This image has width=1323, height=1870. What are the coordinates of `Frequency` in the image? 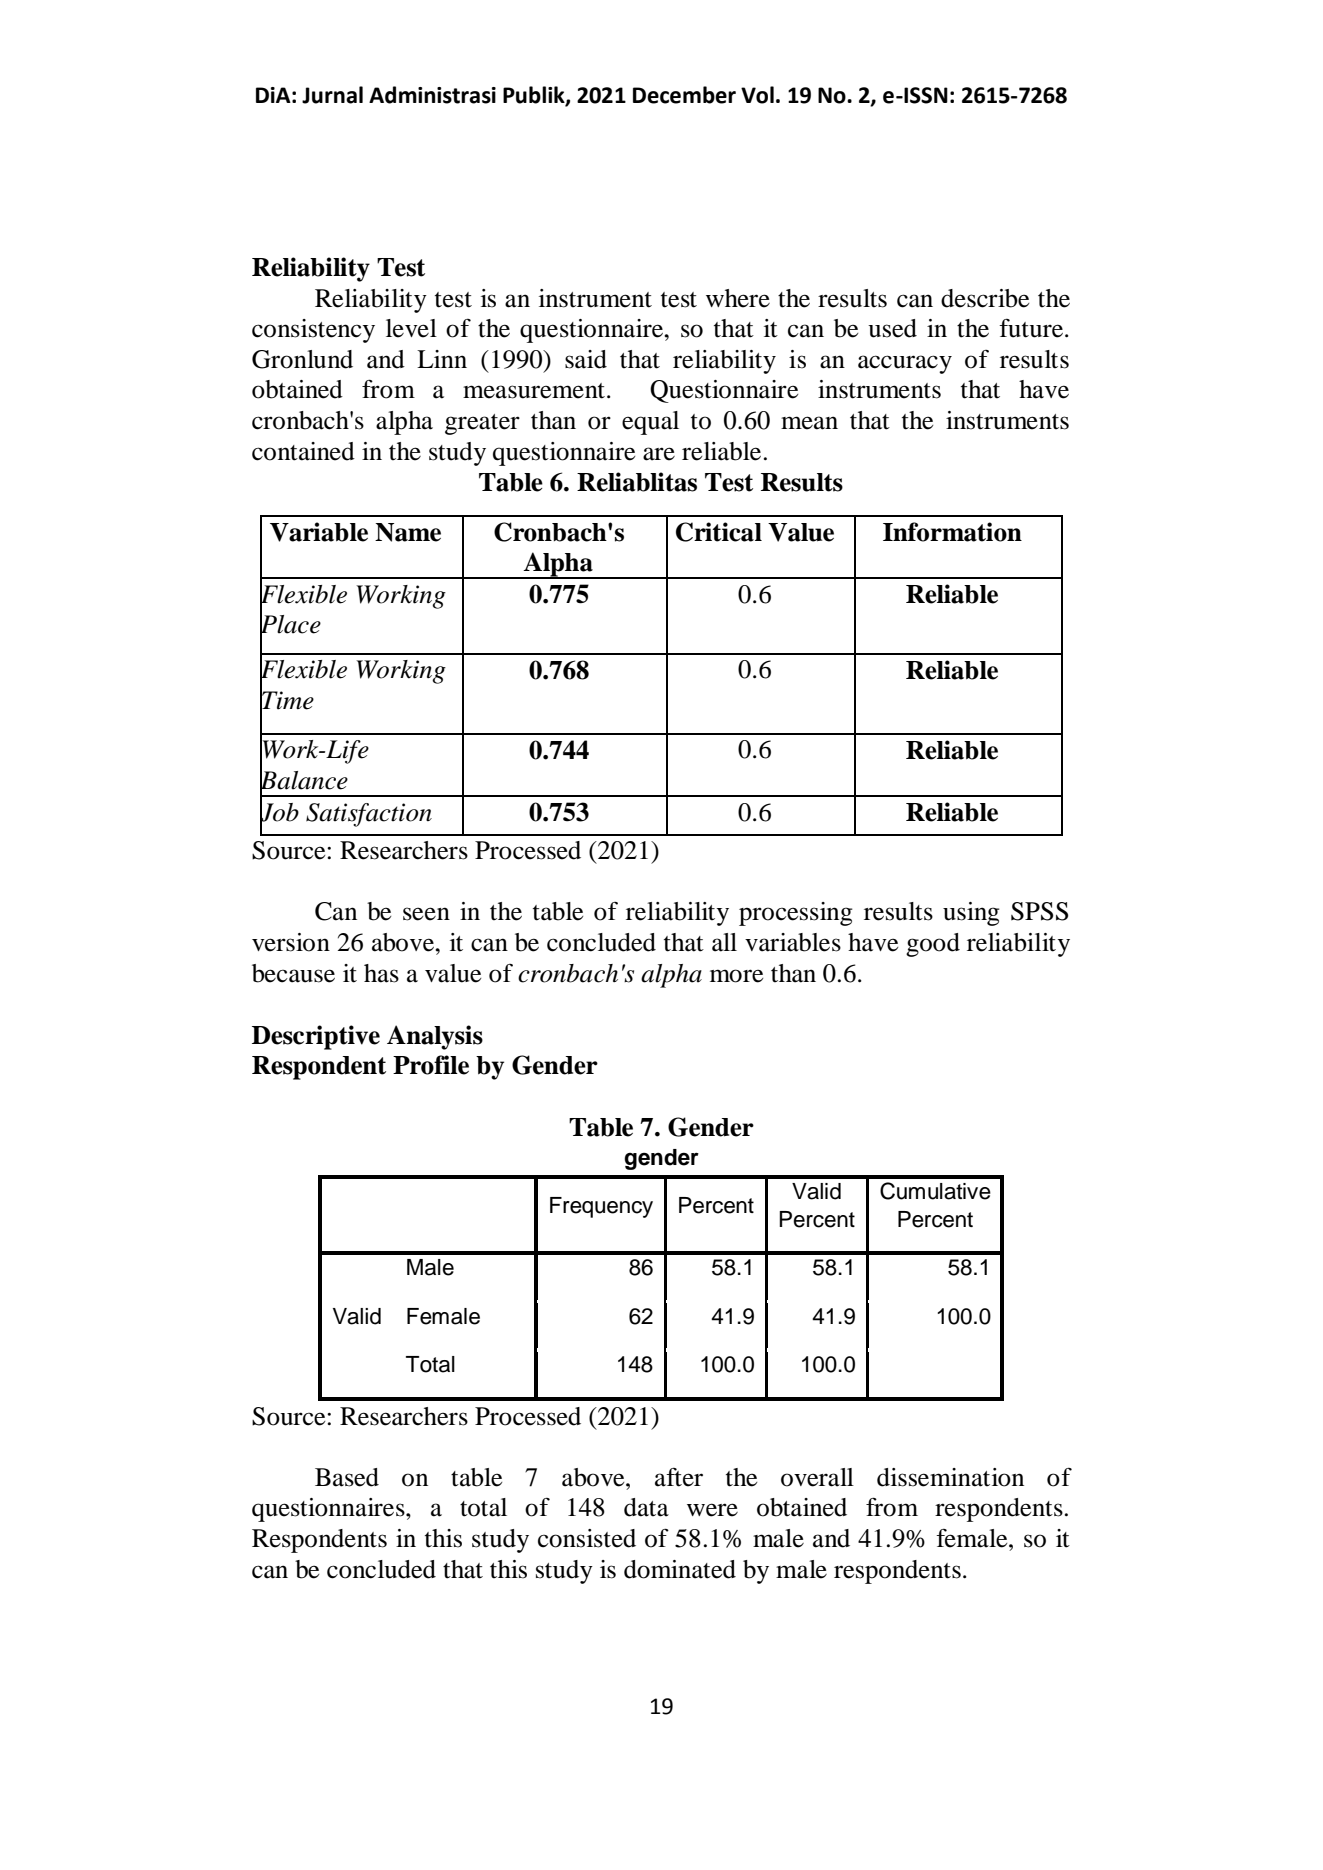 It's located at (601, 1207).
